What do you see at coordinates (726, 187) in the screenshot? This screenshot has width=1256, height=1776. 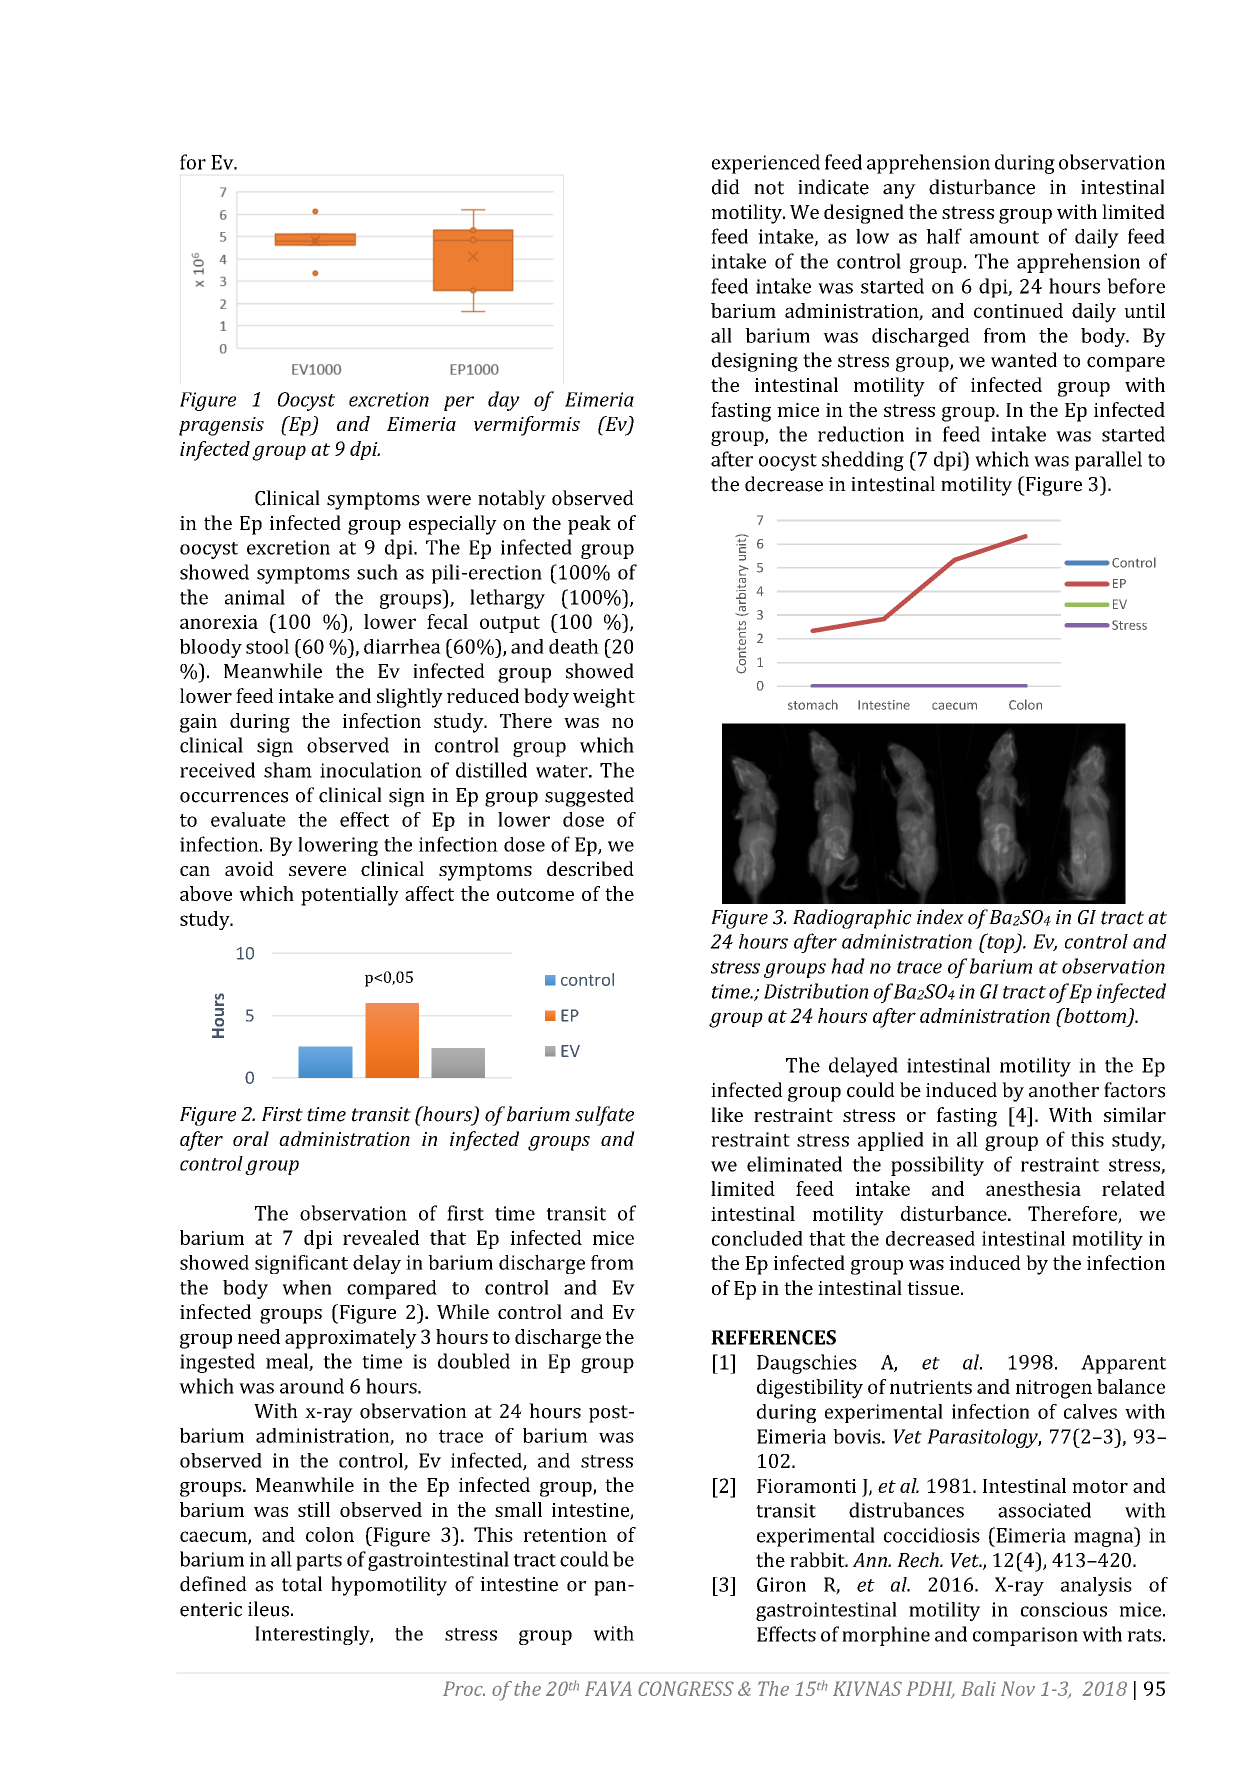 I see `did` at bounding box center [726, 187].
